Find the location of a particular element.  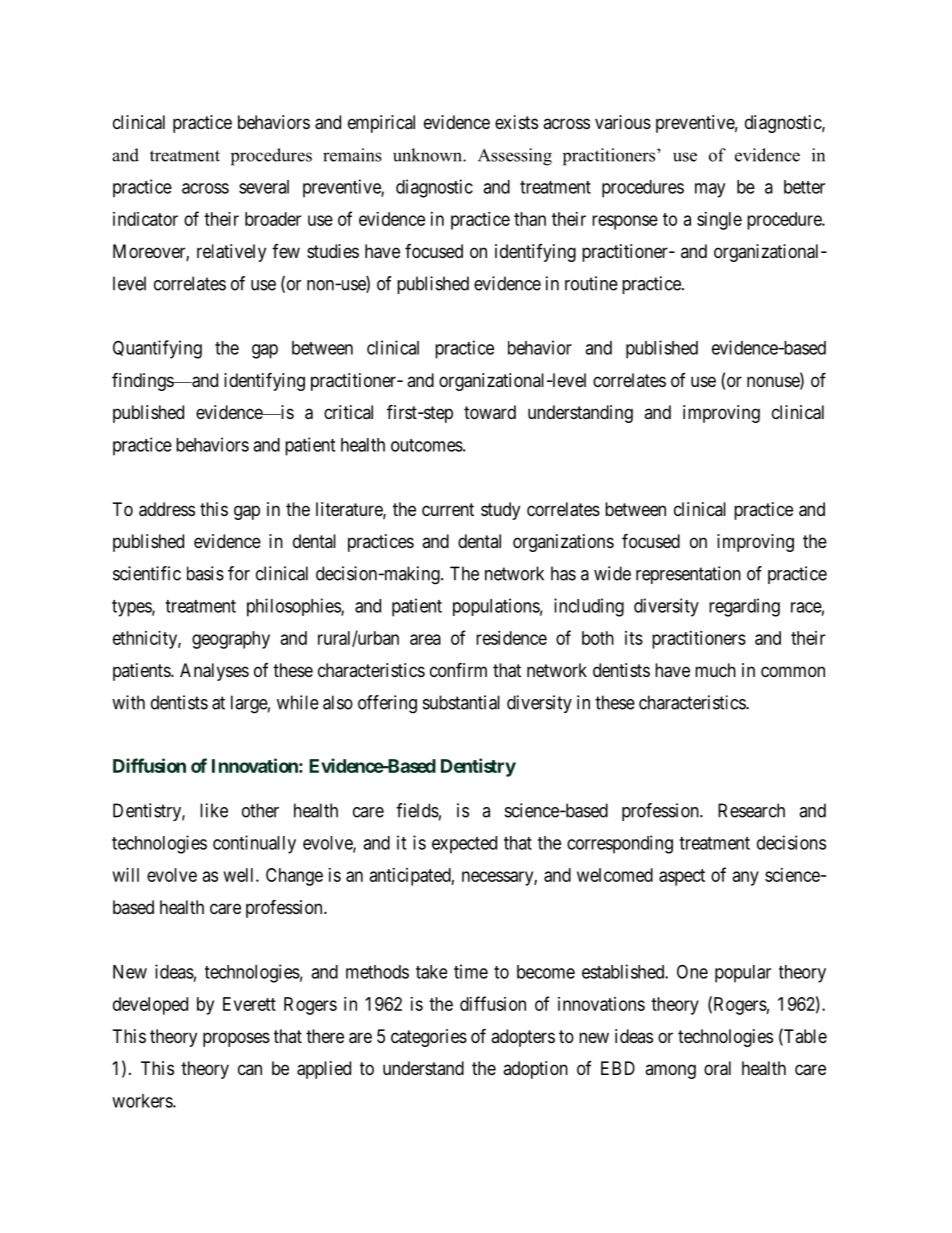

Assessing is located at coordinates (515, 157).
